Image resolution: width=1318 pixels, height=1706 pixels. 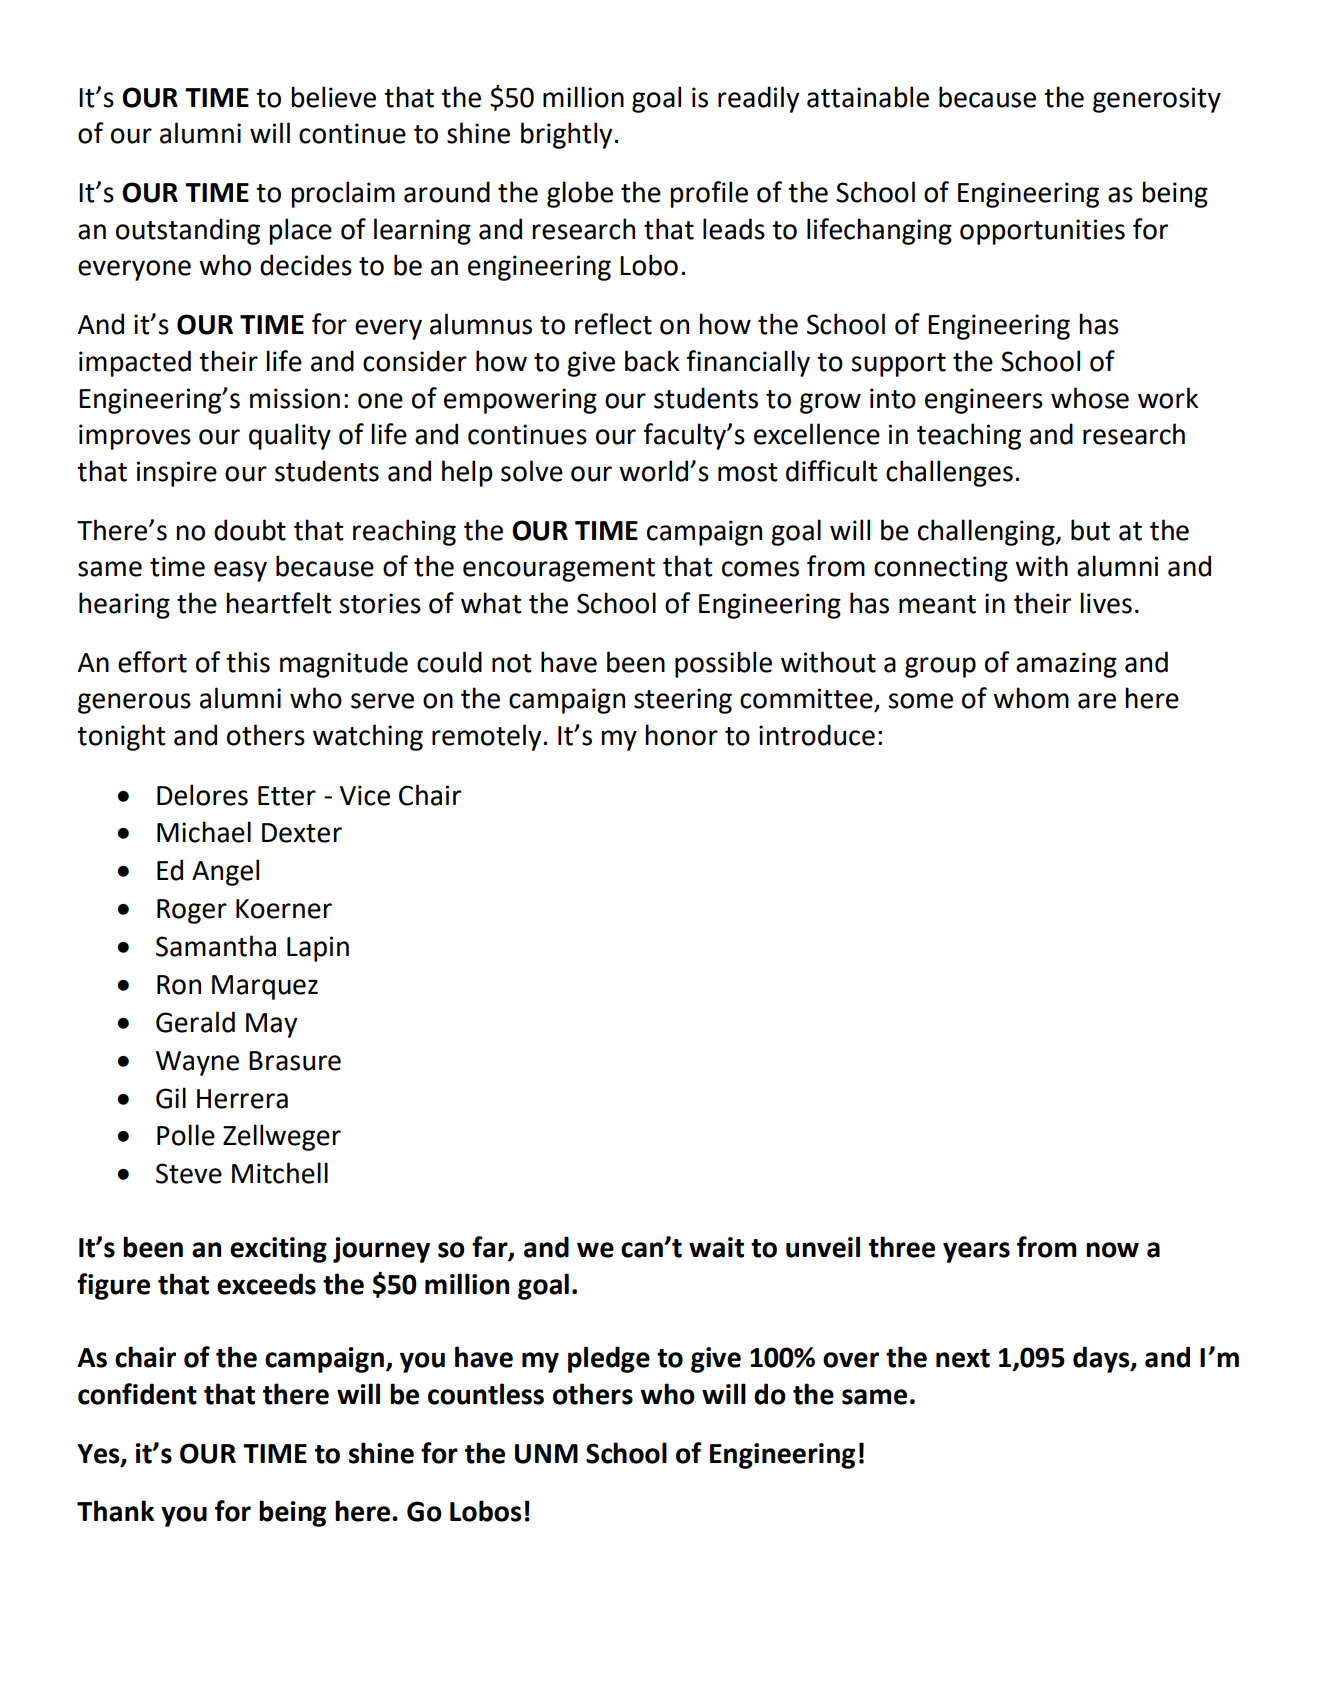 What do you see at coordinates (532, 471) in the image?
I see `solve` at bounding box center [532, 471].
